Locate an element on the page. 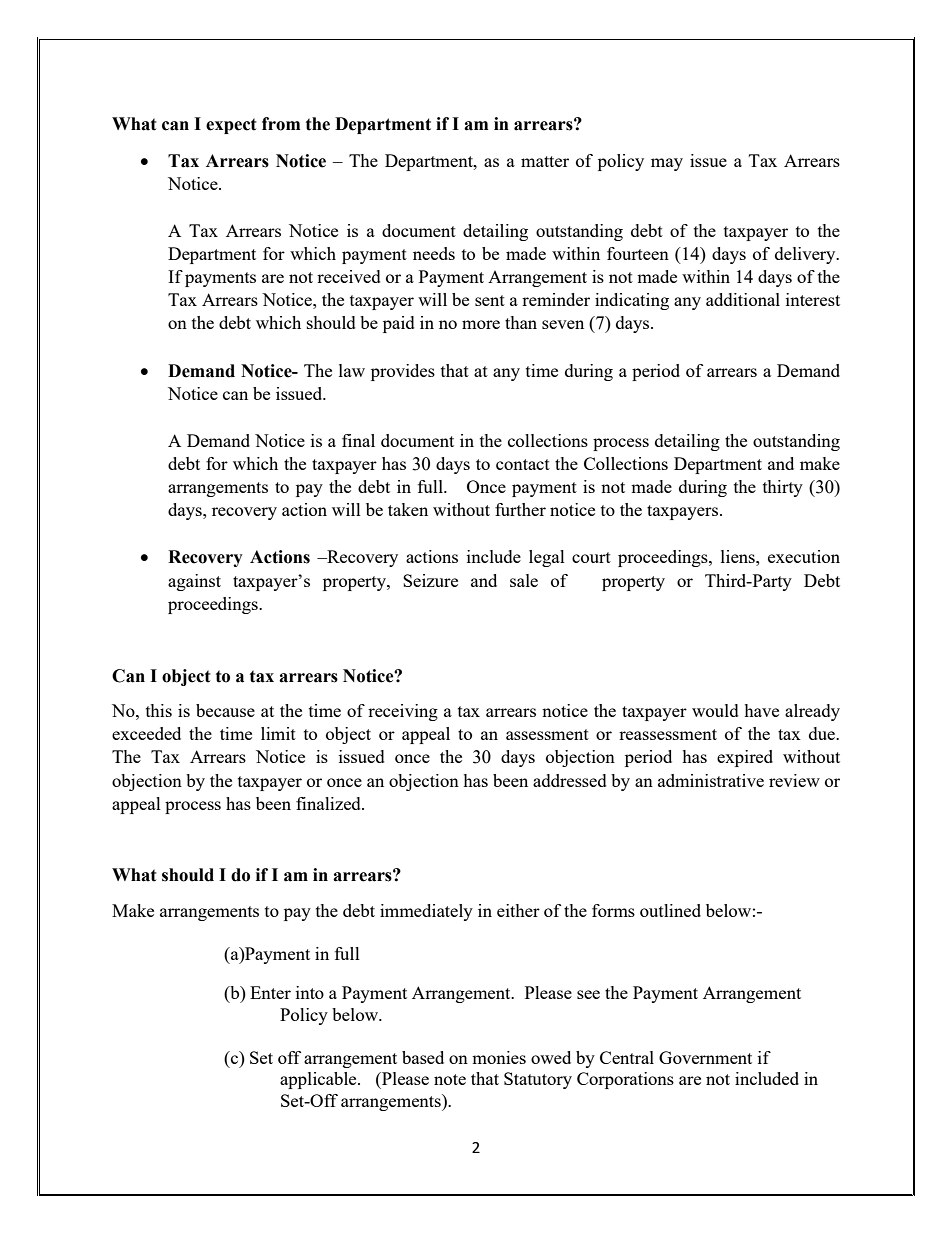  against is located at coordinates (194, 582).
